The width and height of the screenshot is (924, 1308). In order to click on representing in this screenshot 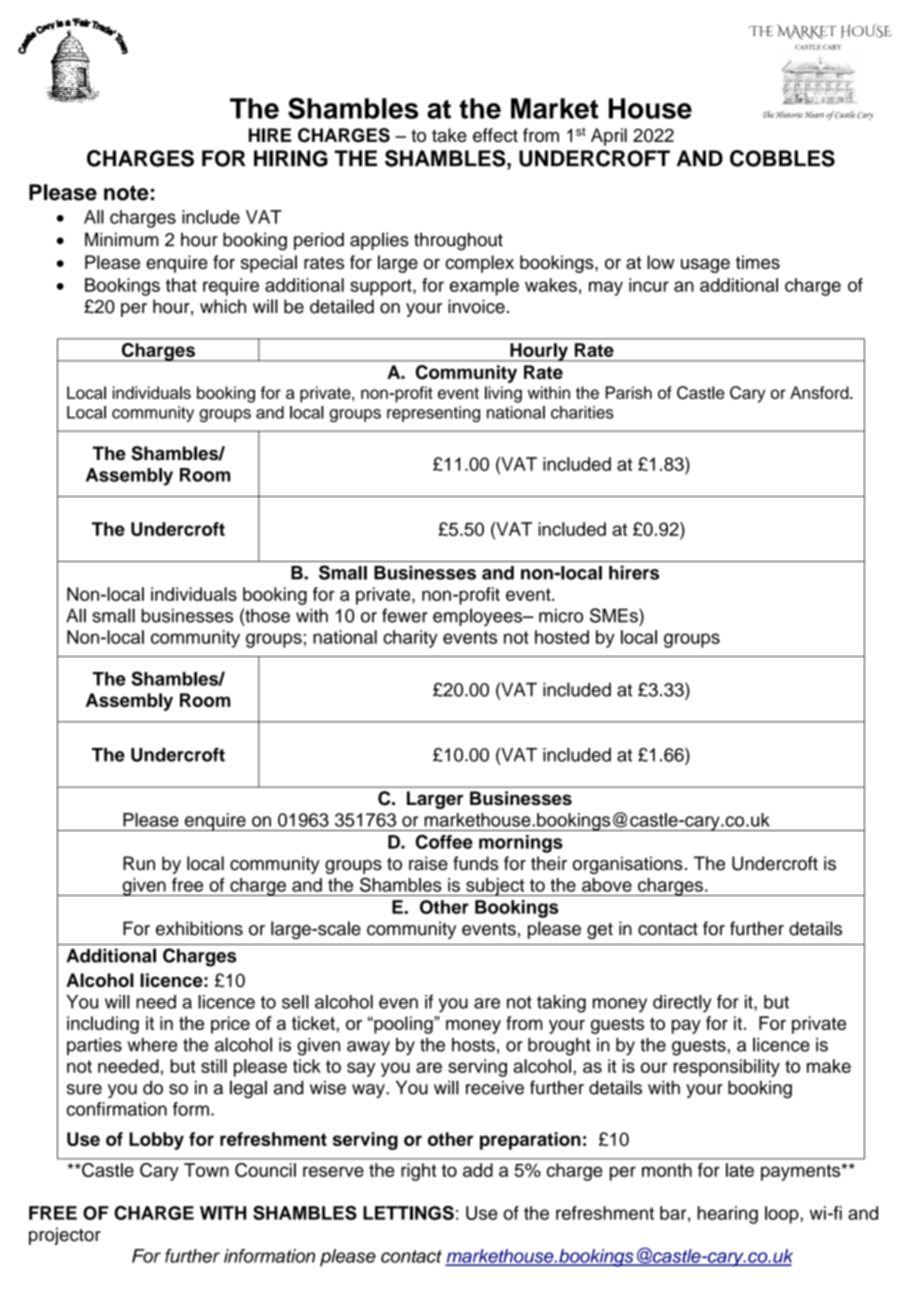, I will do `click(433, 414)`.
